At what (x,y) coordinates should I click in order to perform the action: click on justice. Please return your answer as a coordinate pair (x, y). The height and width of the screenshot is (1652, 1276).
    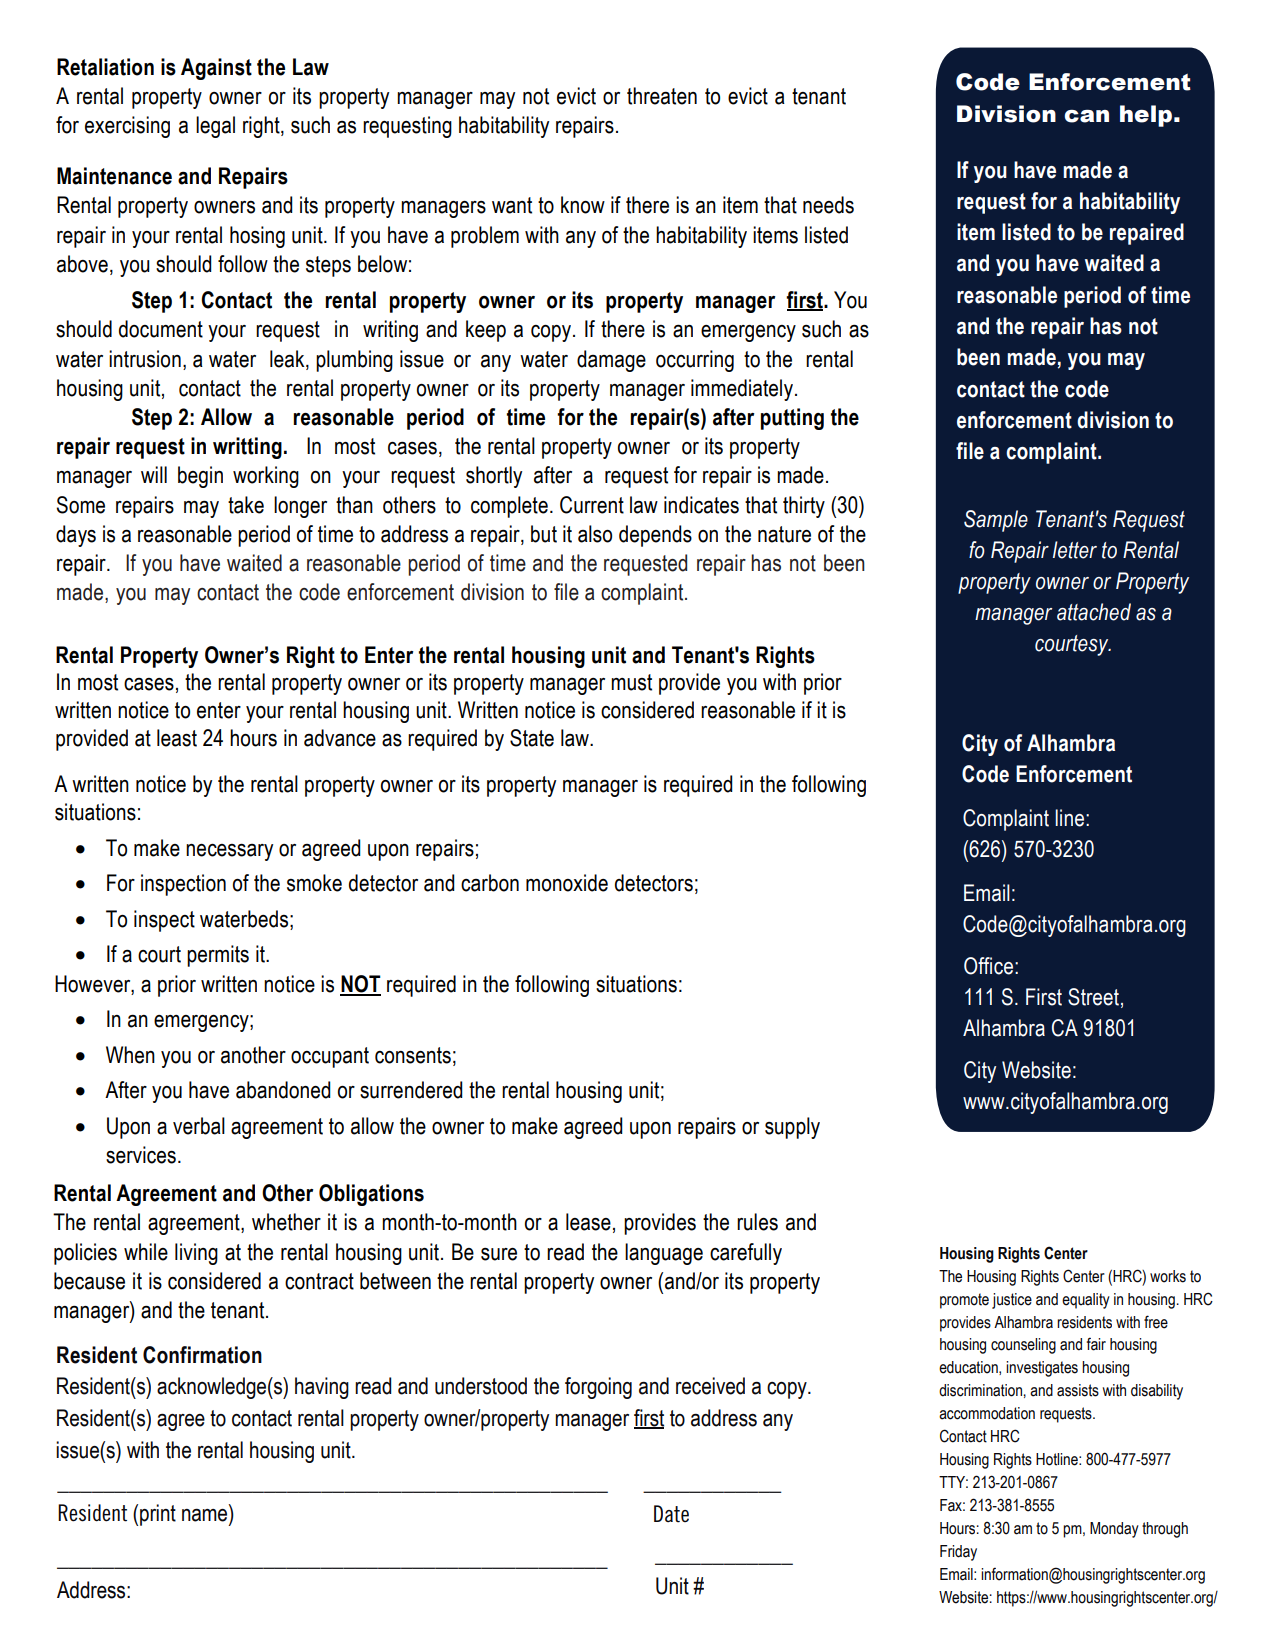
    Looking at the image, I should click on (1012, 1301).
